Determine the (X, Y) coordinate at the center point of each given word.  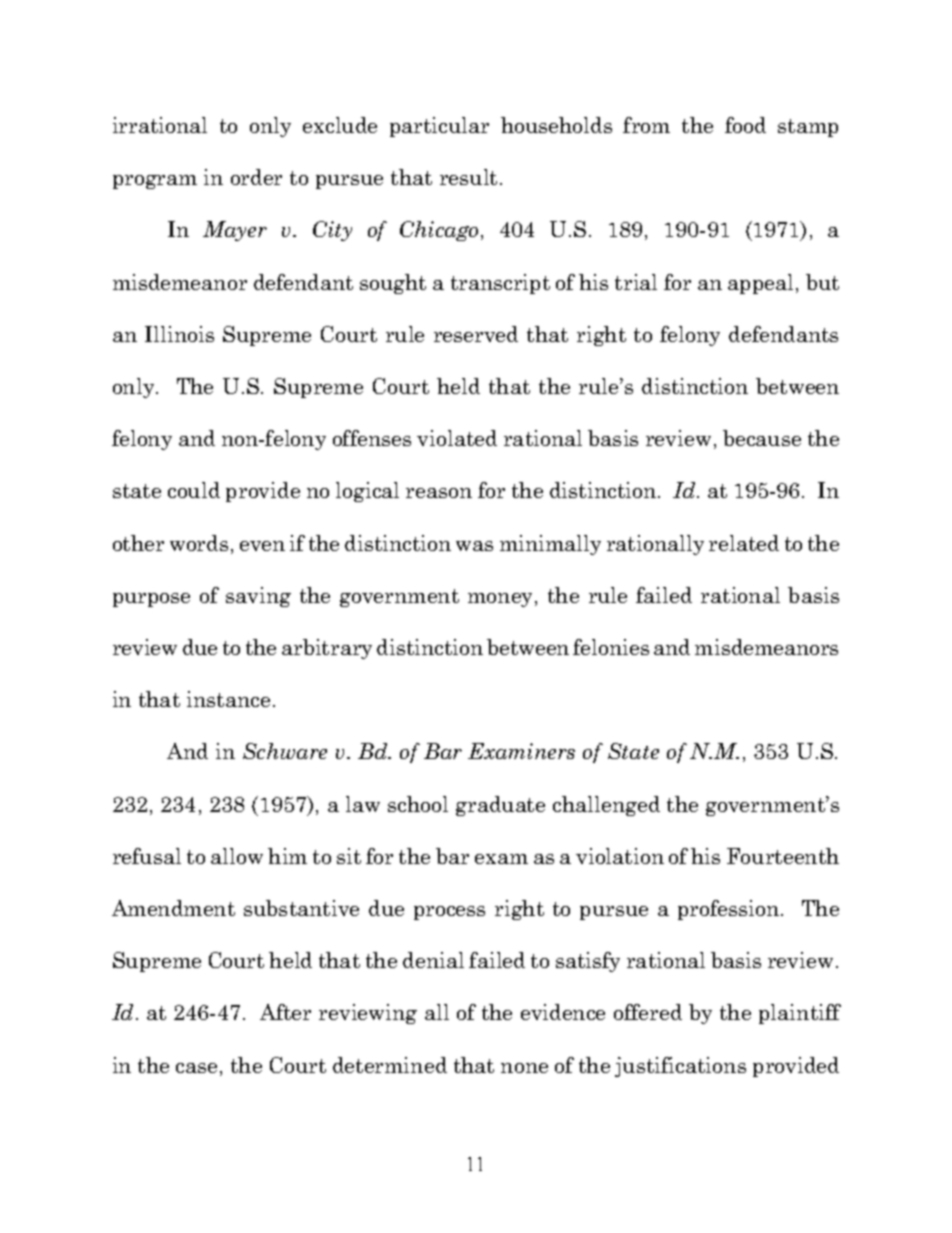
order (256, 177)
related (744, 543)
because (762, 438)
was (474, 546)
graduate (500, 806)
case (196, 1068)
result (468, 177)
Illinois (179, 334)
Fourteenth (783, 856)
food (745, 125)
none (524, 1068)
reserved (476, 334)
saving (258, 597)
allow (237, 856)
